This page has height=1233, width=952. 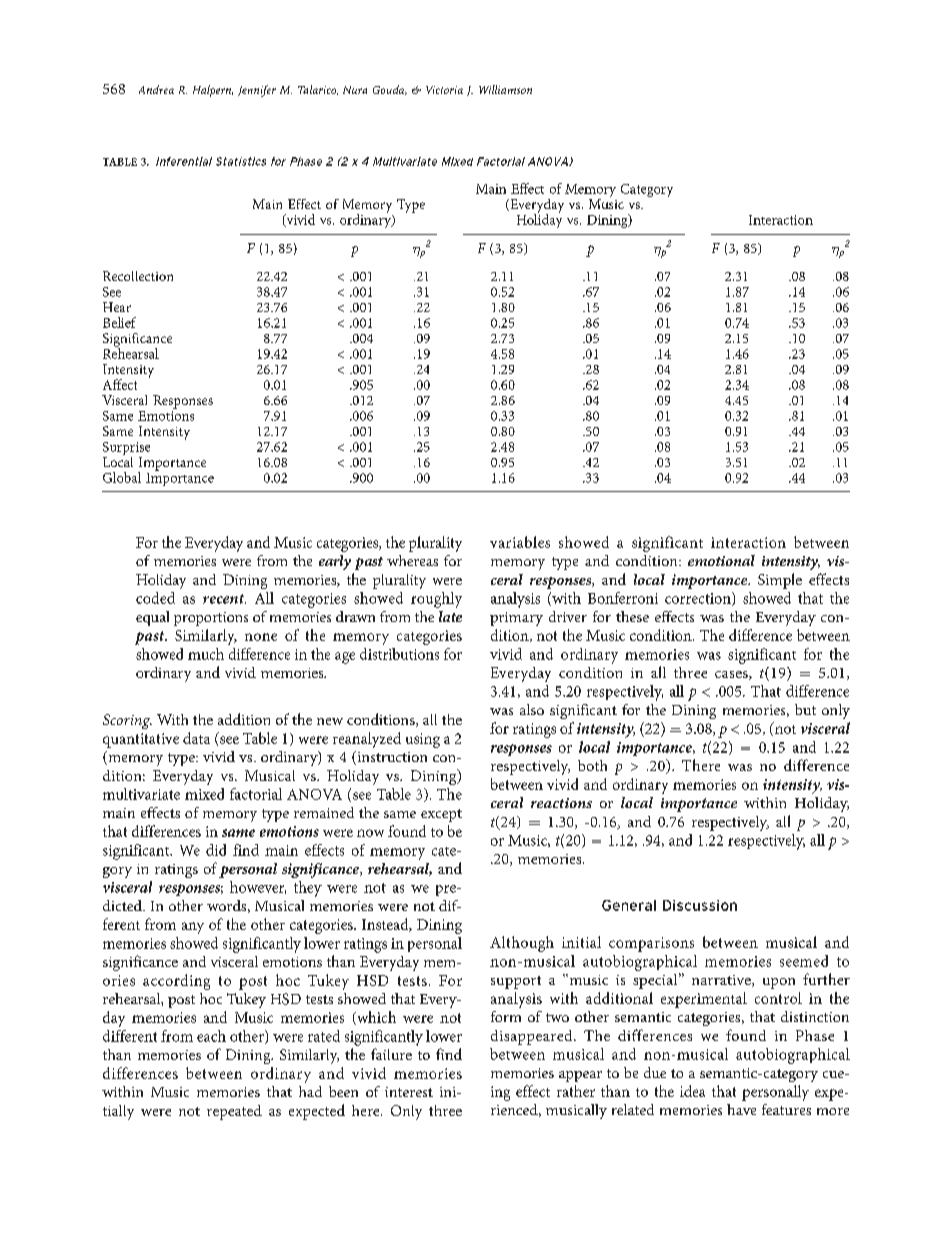 What do you see at coordinates (409, 1092) in the page?
I see `interest` at bounding box center [409, 1092].
